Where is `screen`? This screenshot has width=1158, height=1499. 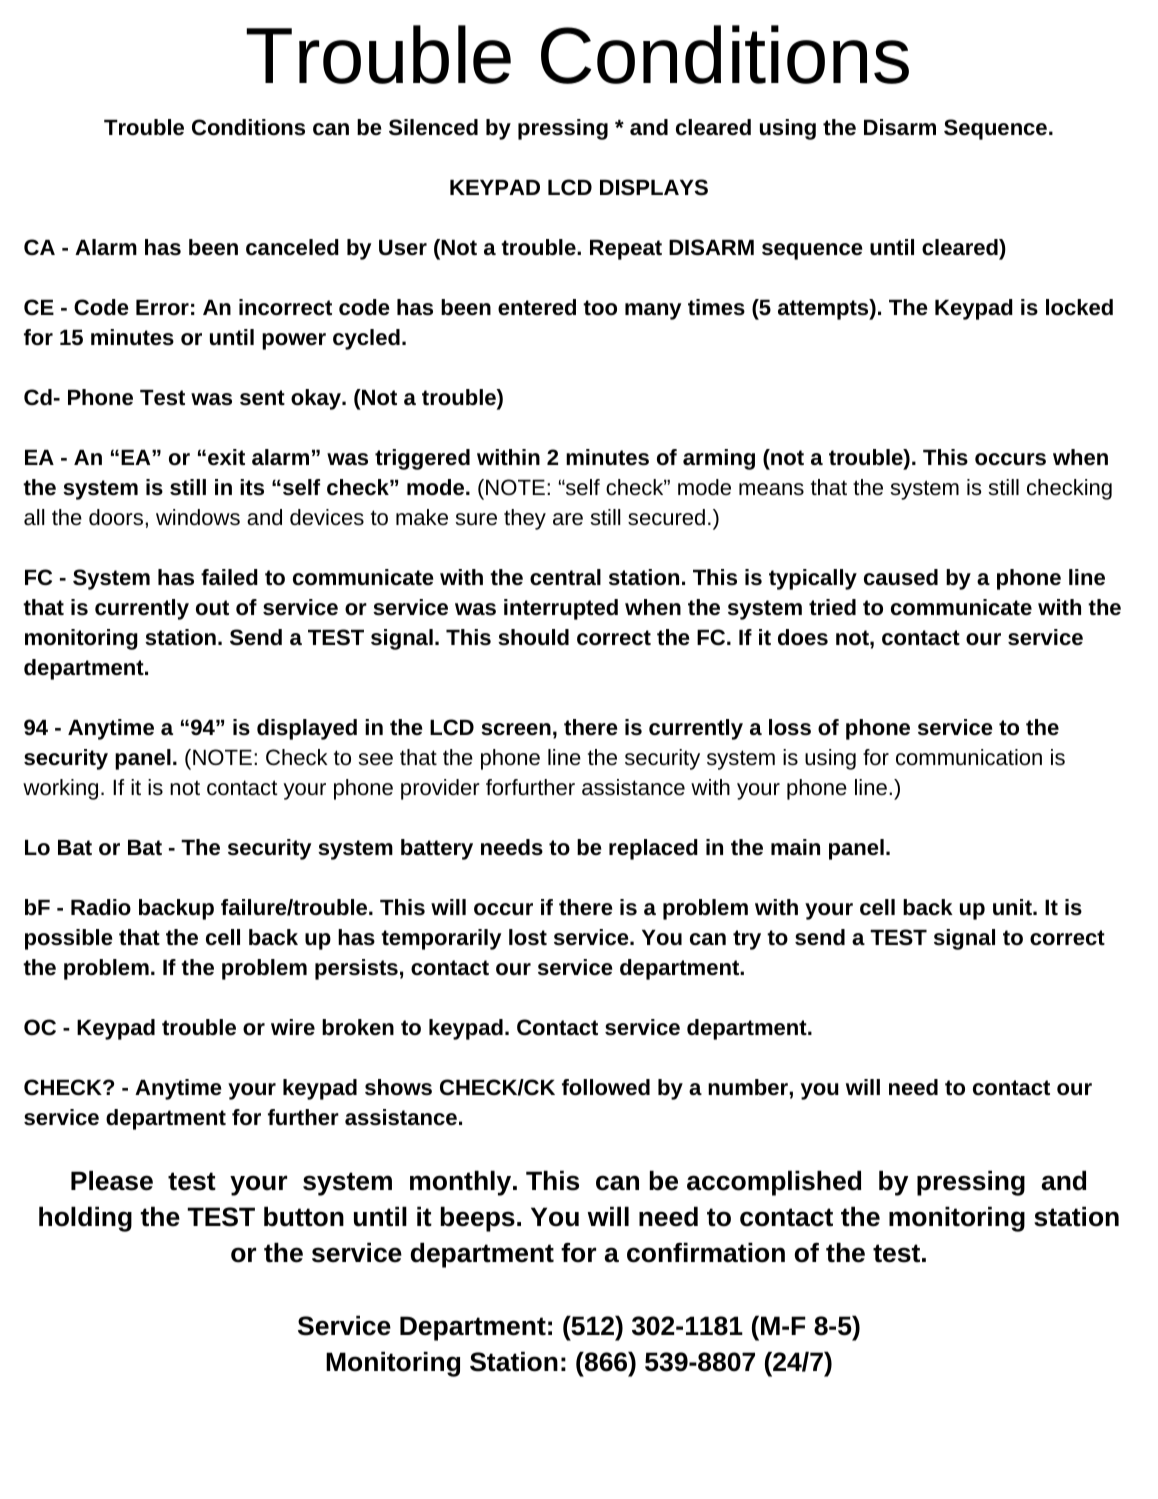 screen is located at coordinates (516, 729).
